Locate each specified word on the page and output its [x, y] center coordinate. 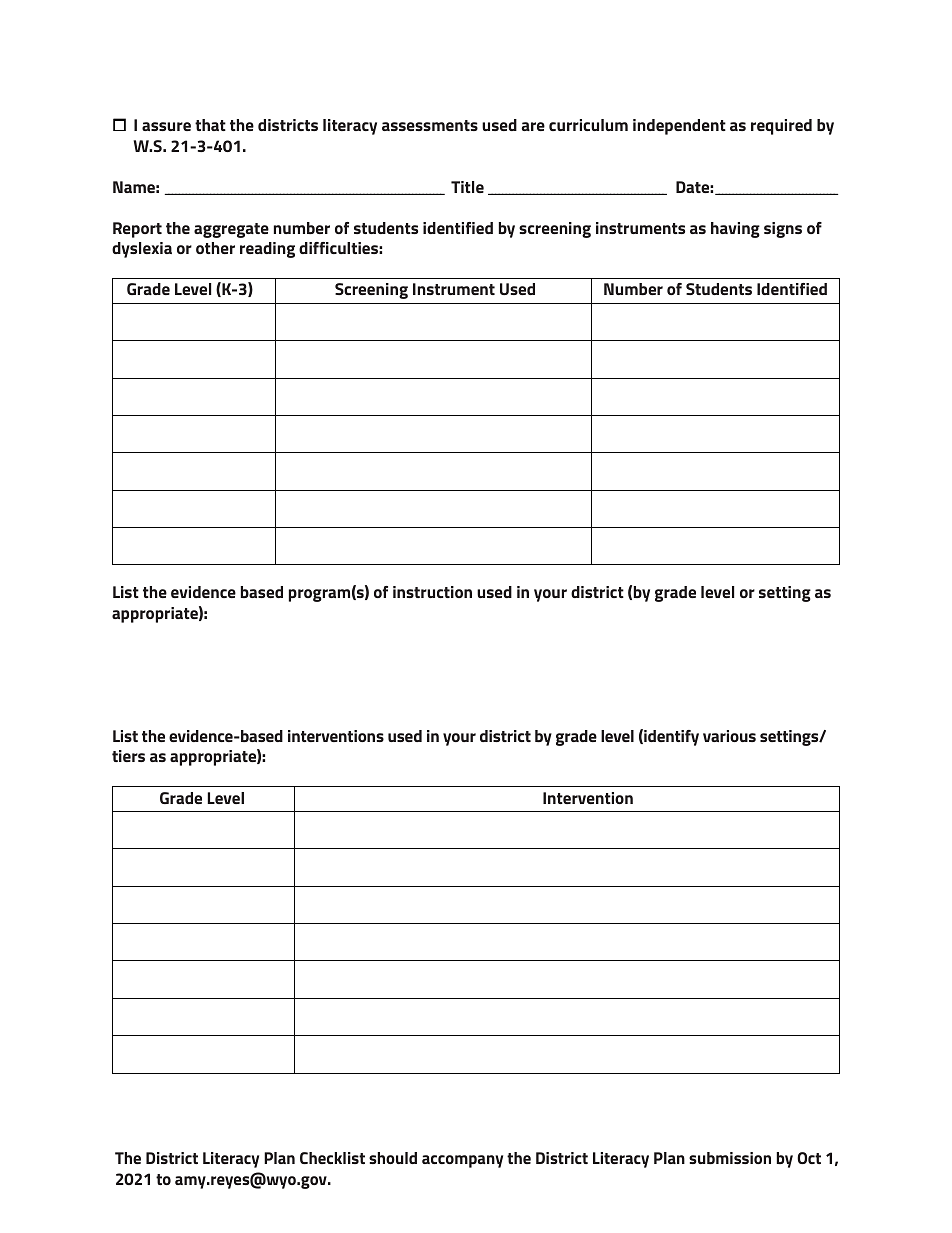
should [393, 1158]
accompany [462, 1161]
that [210, 125]
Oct [809, 1158]
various [729, 736]
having [735, 230]
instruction [432, 592]
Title [467, 187]
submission [730, 1158]
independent [679, 127]
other [215, 248]
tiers [128, 756]
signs [783, 230]
